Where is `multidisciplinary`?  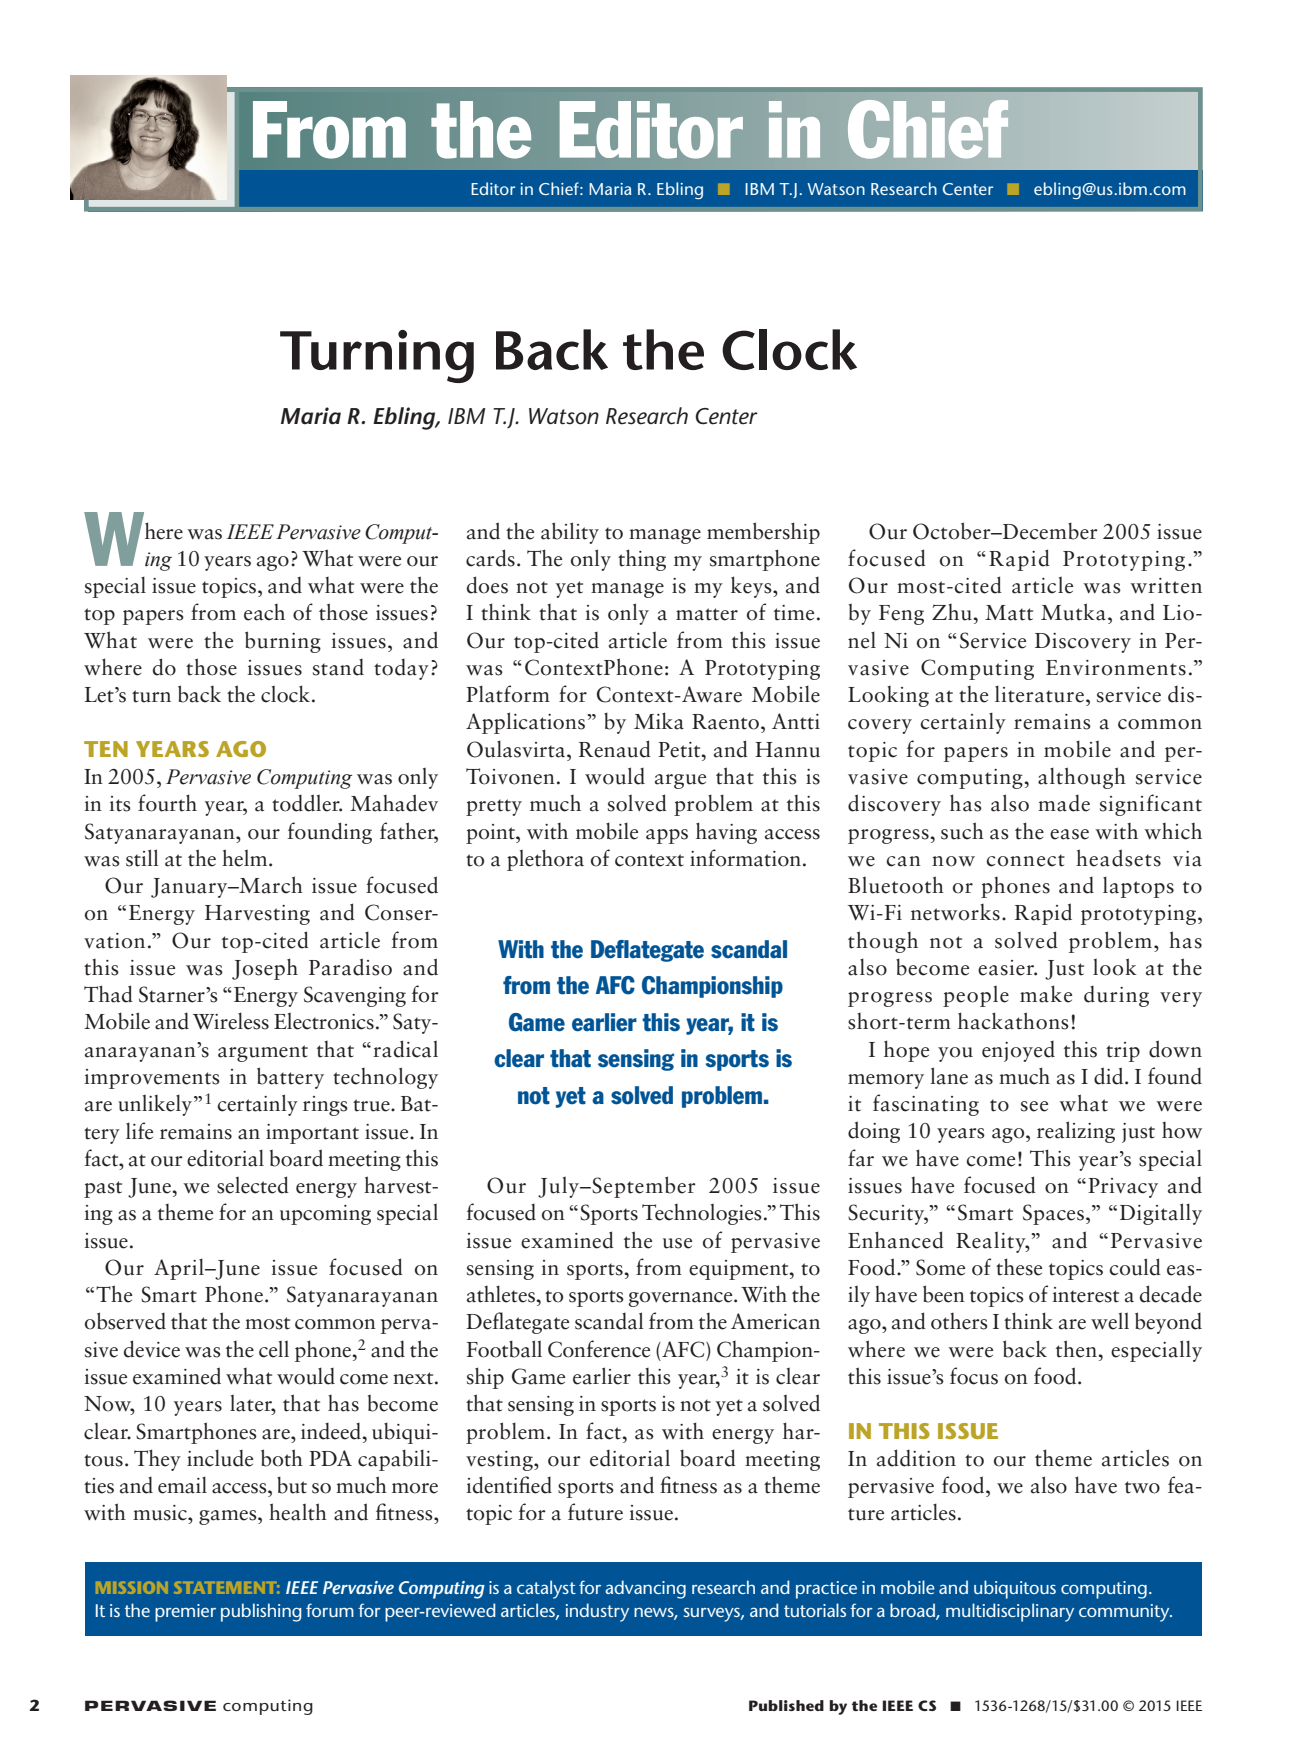 multidisciplinary is located at coordinates (1010, 1612).
